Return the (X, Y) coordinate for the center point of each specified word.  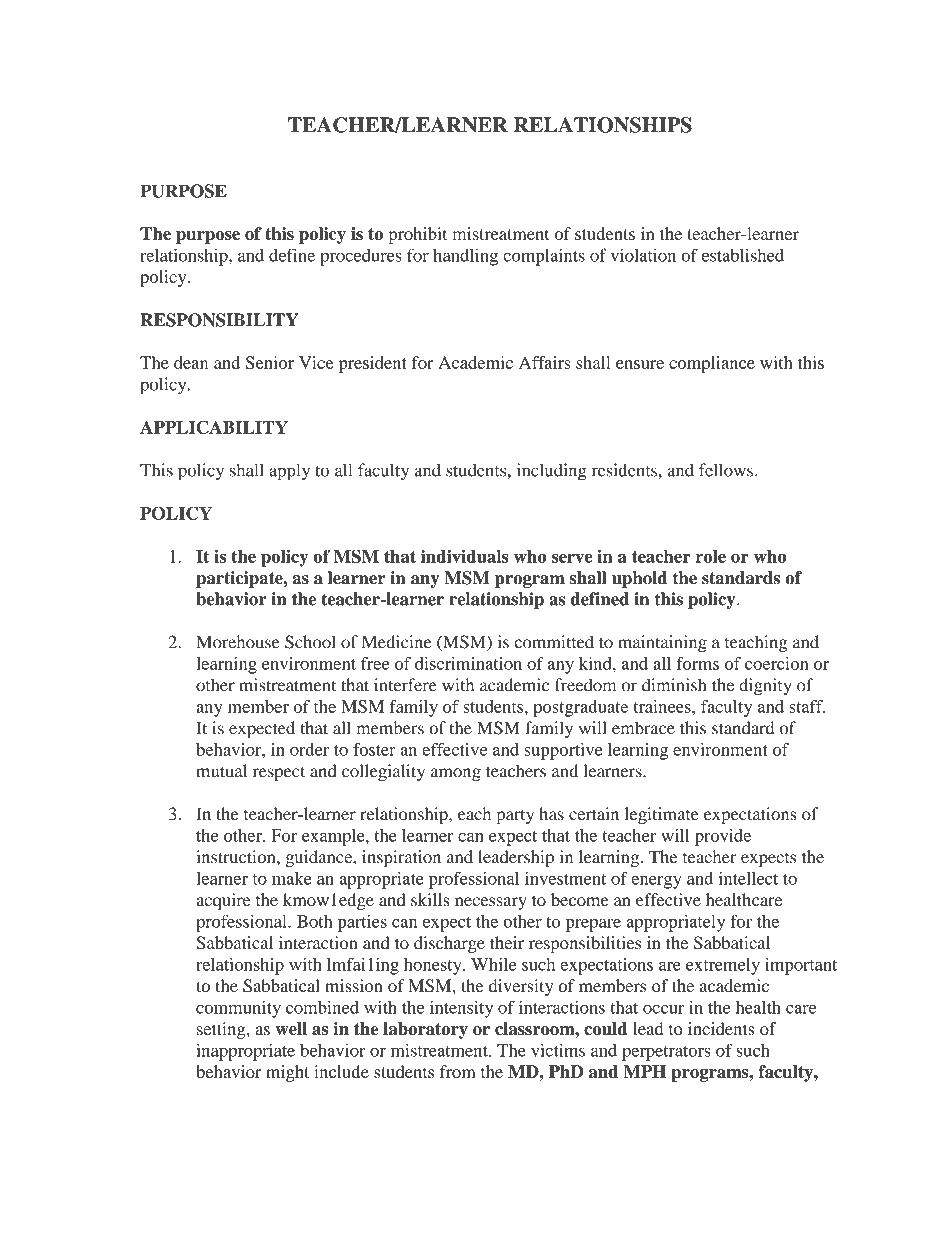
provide (723, 837)
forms (698, 663)
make (292, 878)
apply (289, 472)
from (458, 1071)
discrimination (468, 663)
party (515, 816)
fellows (726, 470)
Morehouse (238, 642)
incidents (721, 1028)
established (743, 255)
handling (465, 257)
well (291, 1028)
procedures (361, 257)
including (552, 472)
